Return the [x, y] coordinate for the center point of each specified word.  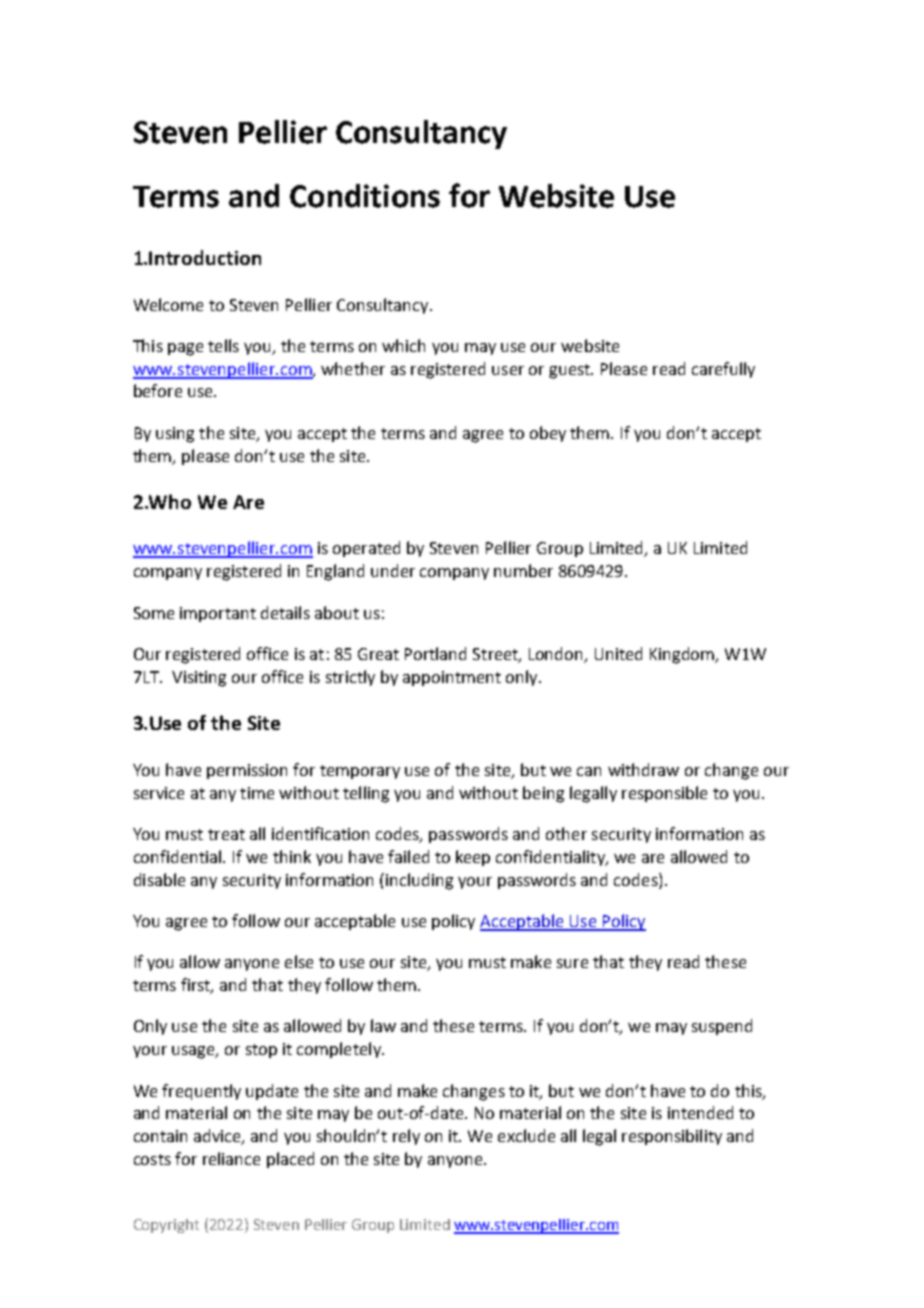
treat [226, 834]
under [393, 570]
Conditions [365, 196]
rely [406, 1137]
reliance [231, 1158]
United [618, 653]
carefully [723, 370]
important [218, 614]
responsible [664, 794]
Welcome [168, 304]
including [419, 881]
